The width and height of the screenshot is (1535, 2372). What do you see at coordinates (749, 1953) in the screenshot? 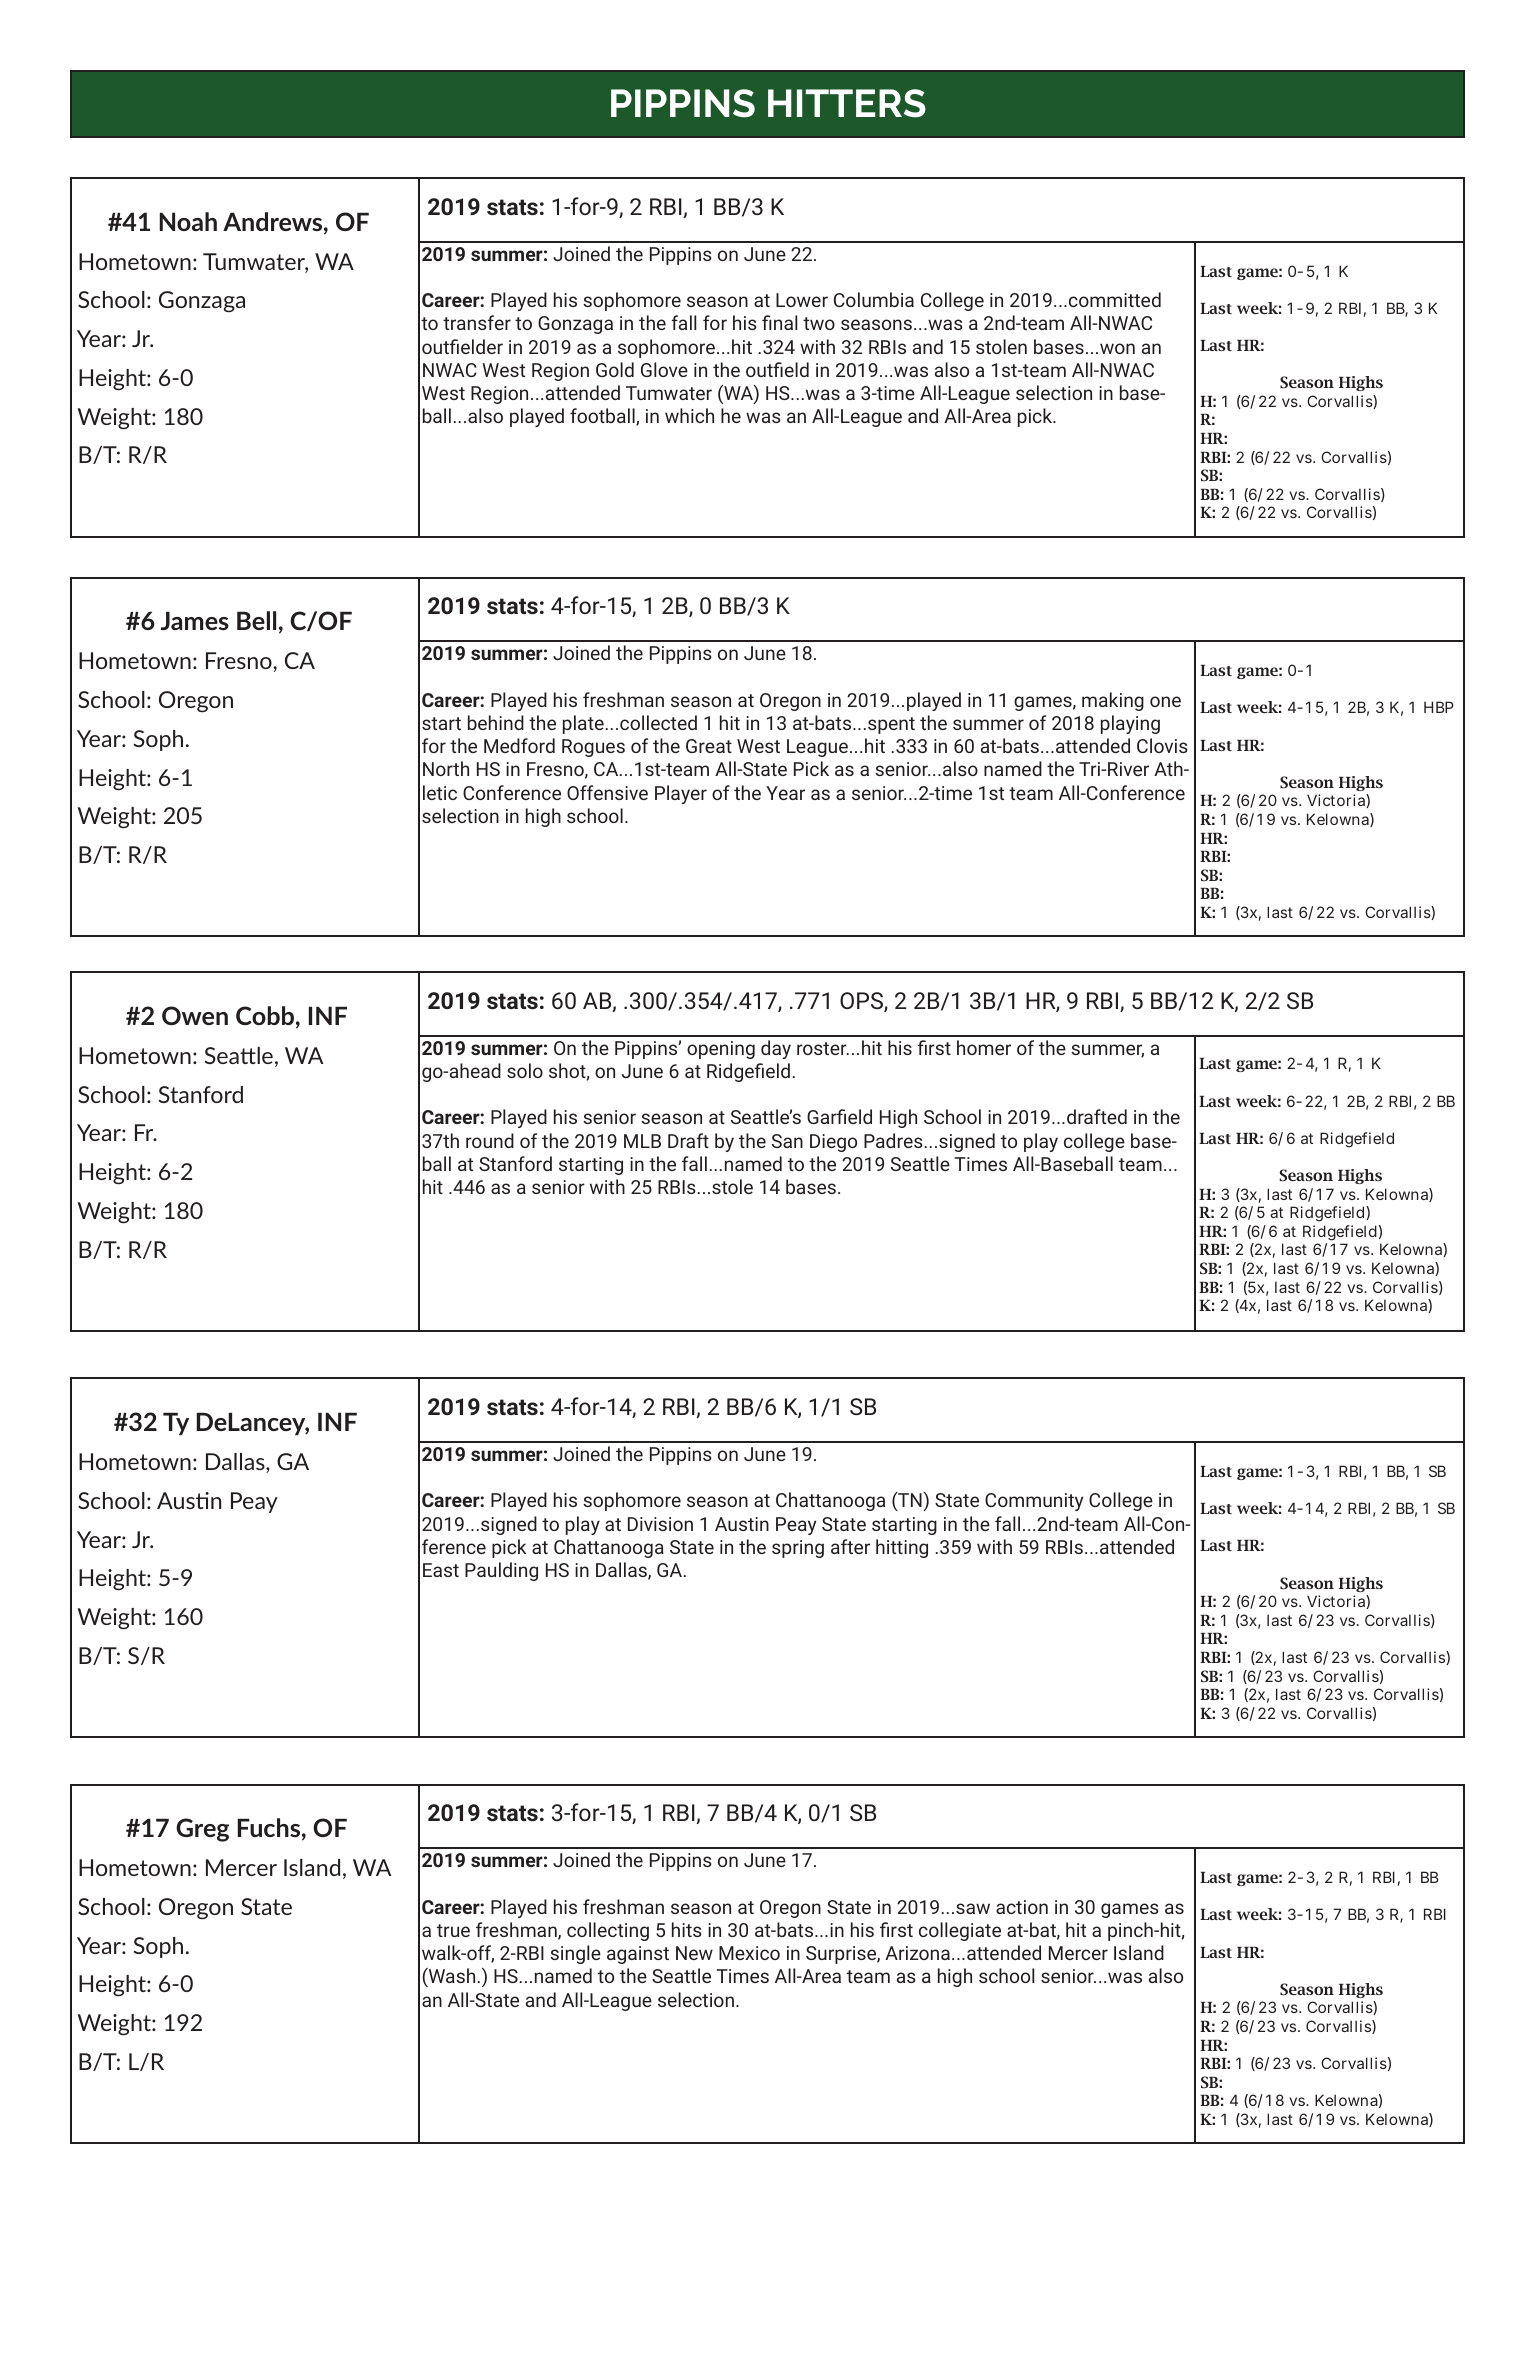
I see `Mexico` at bounding box center [749, 1953].
